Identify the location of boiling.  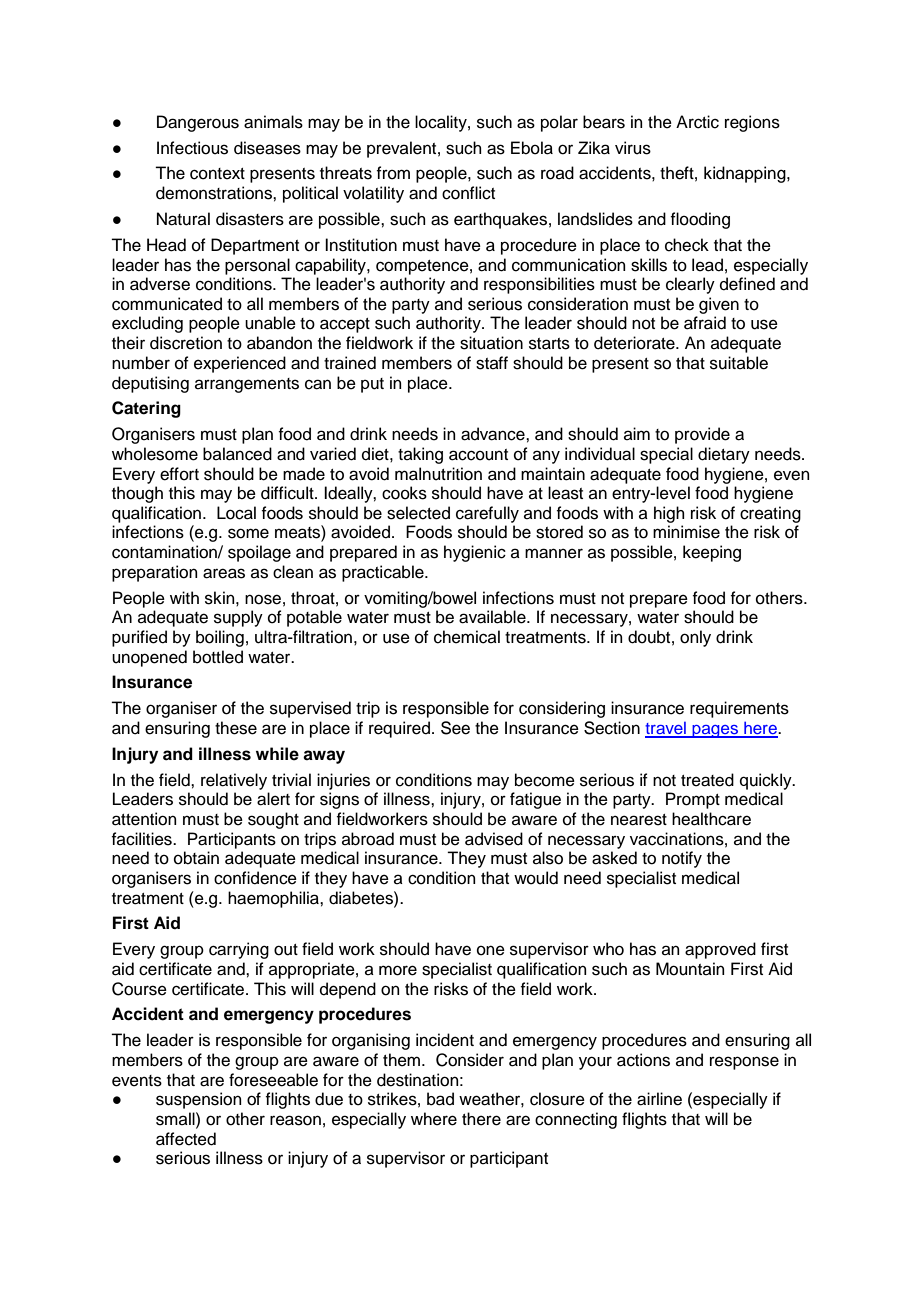
(220, 638).
